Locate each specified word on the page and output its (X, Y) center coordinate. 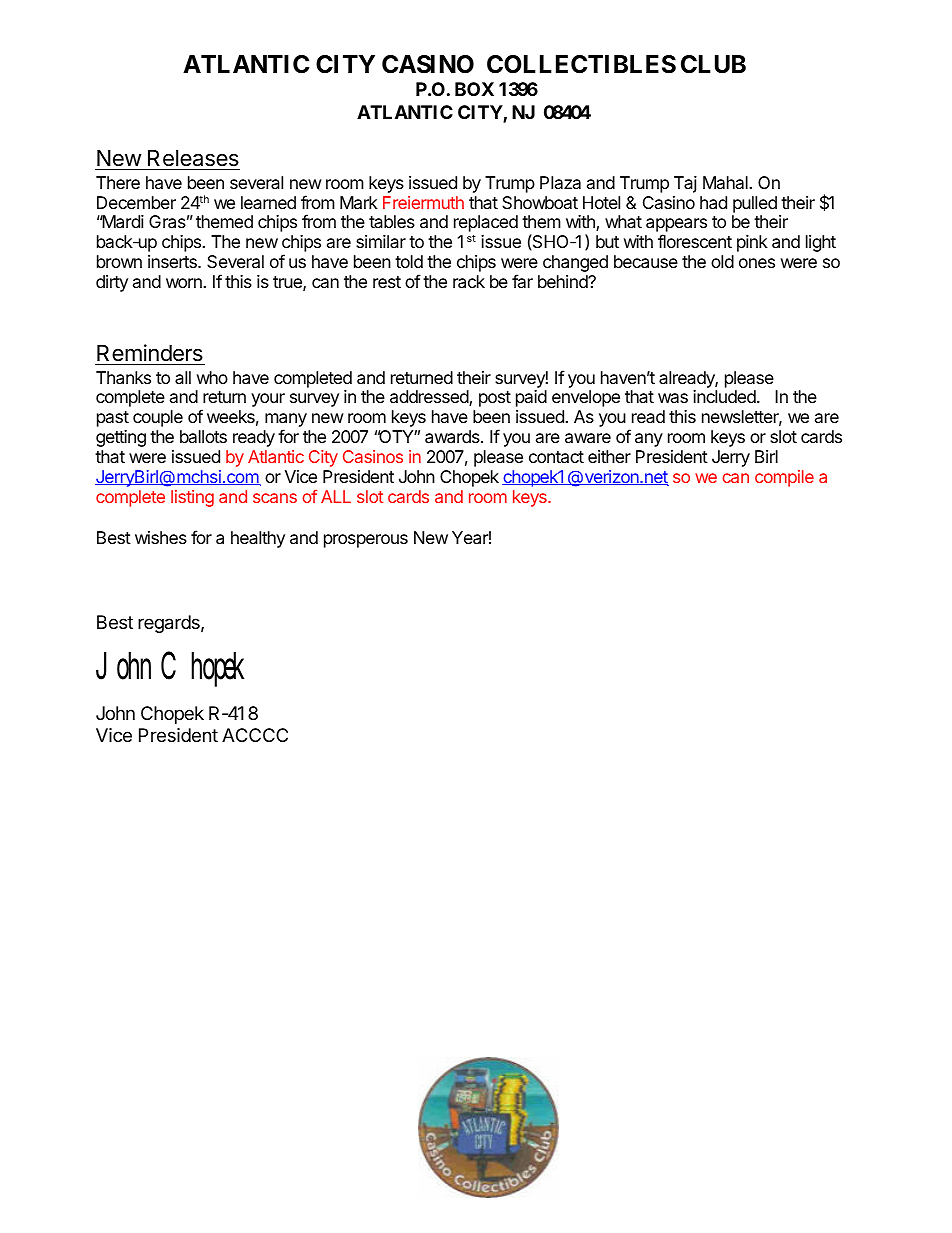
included (725, 396)
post (495, 399)
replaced (486, 223)
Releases (193, 160)
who (212, 377)
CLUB (713, 64)
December (136, 202)
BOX (474, 89)
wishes (161, 537)
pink (752, 243)
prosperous (366, 541)
